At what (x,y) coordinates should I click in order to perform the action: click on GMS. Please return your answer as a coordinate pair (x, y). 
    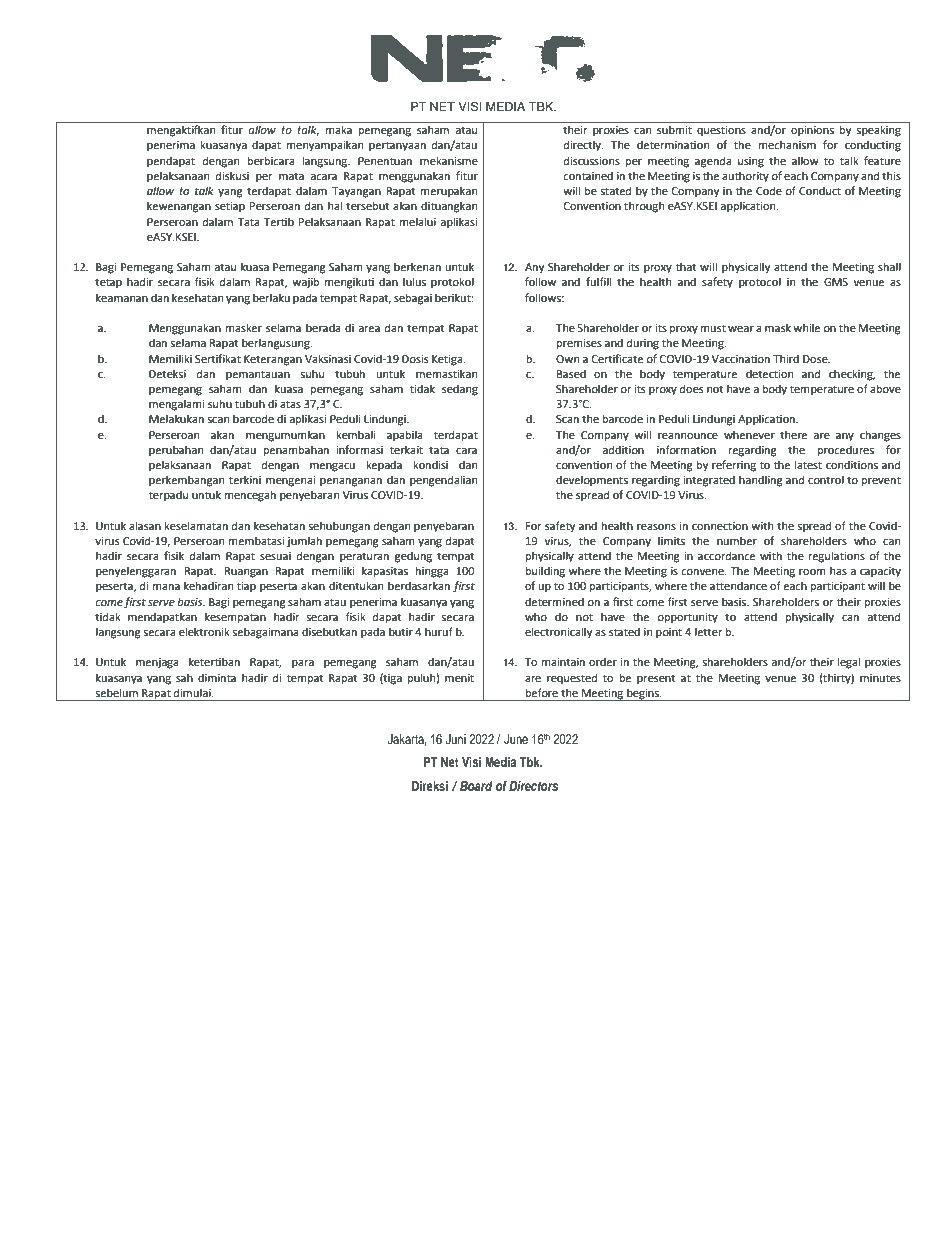
    Looking at the image, I should click on (836, 282).
